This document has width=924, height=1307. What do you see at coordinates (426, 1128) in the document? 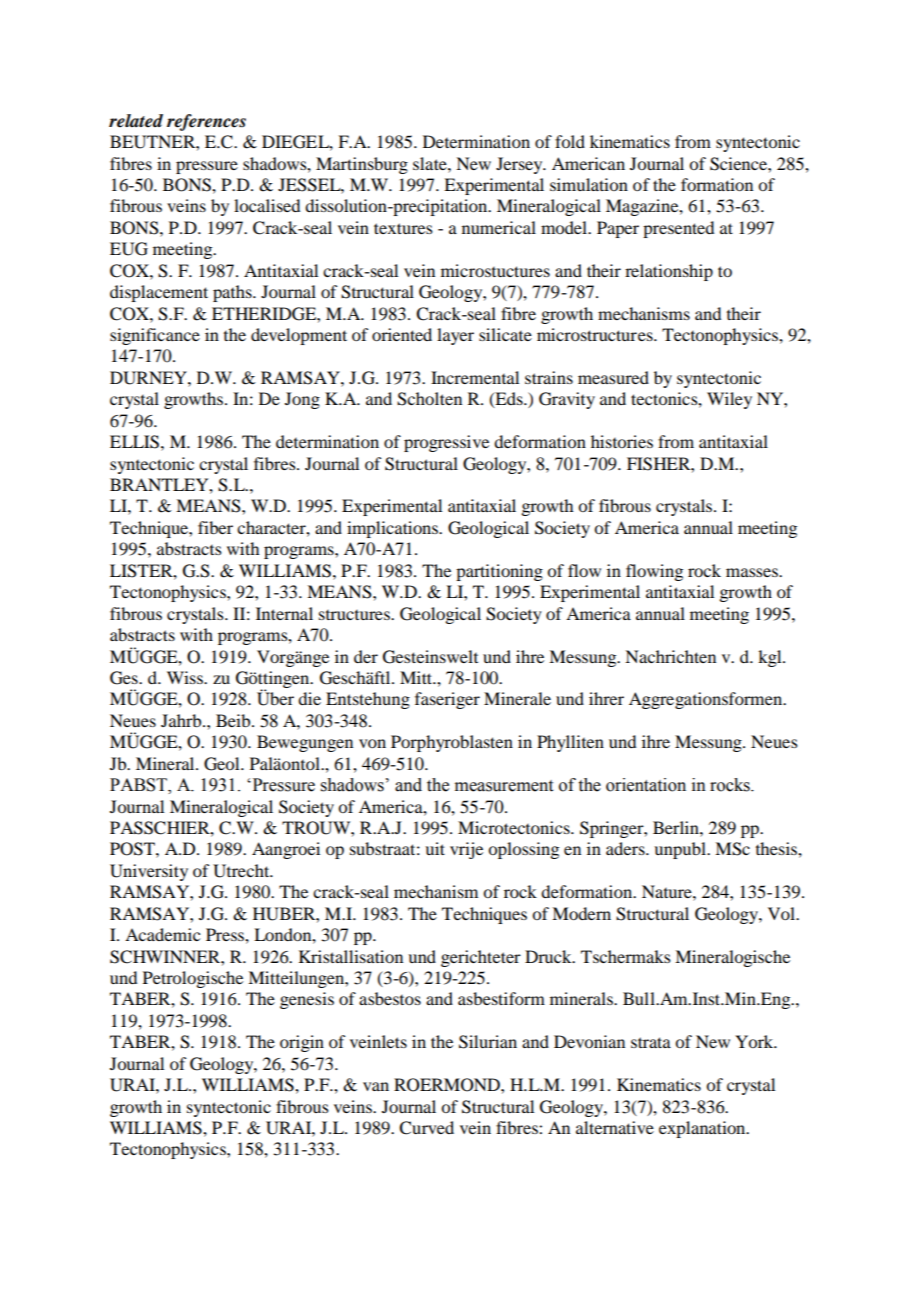
I see `Curved` at bounding box center [426, 1128].
